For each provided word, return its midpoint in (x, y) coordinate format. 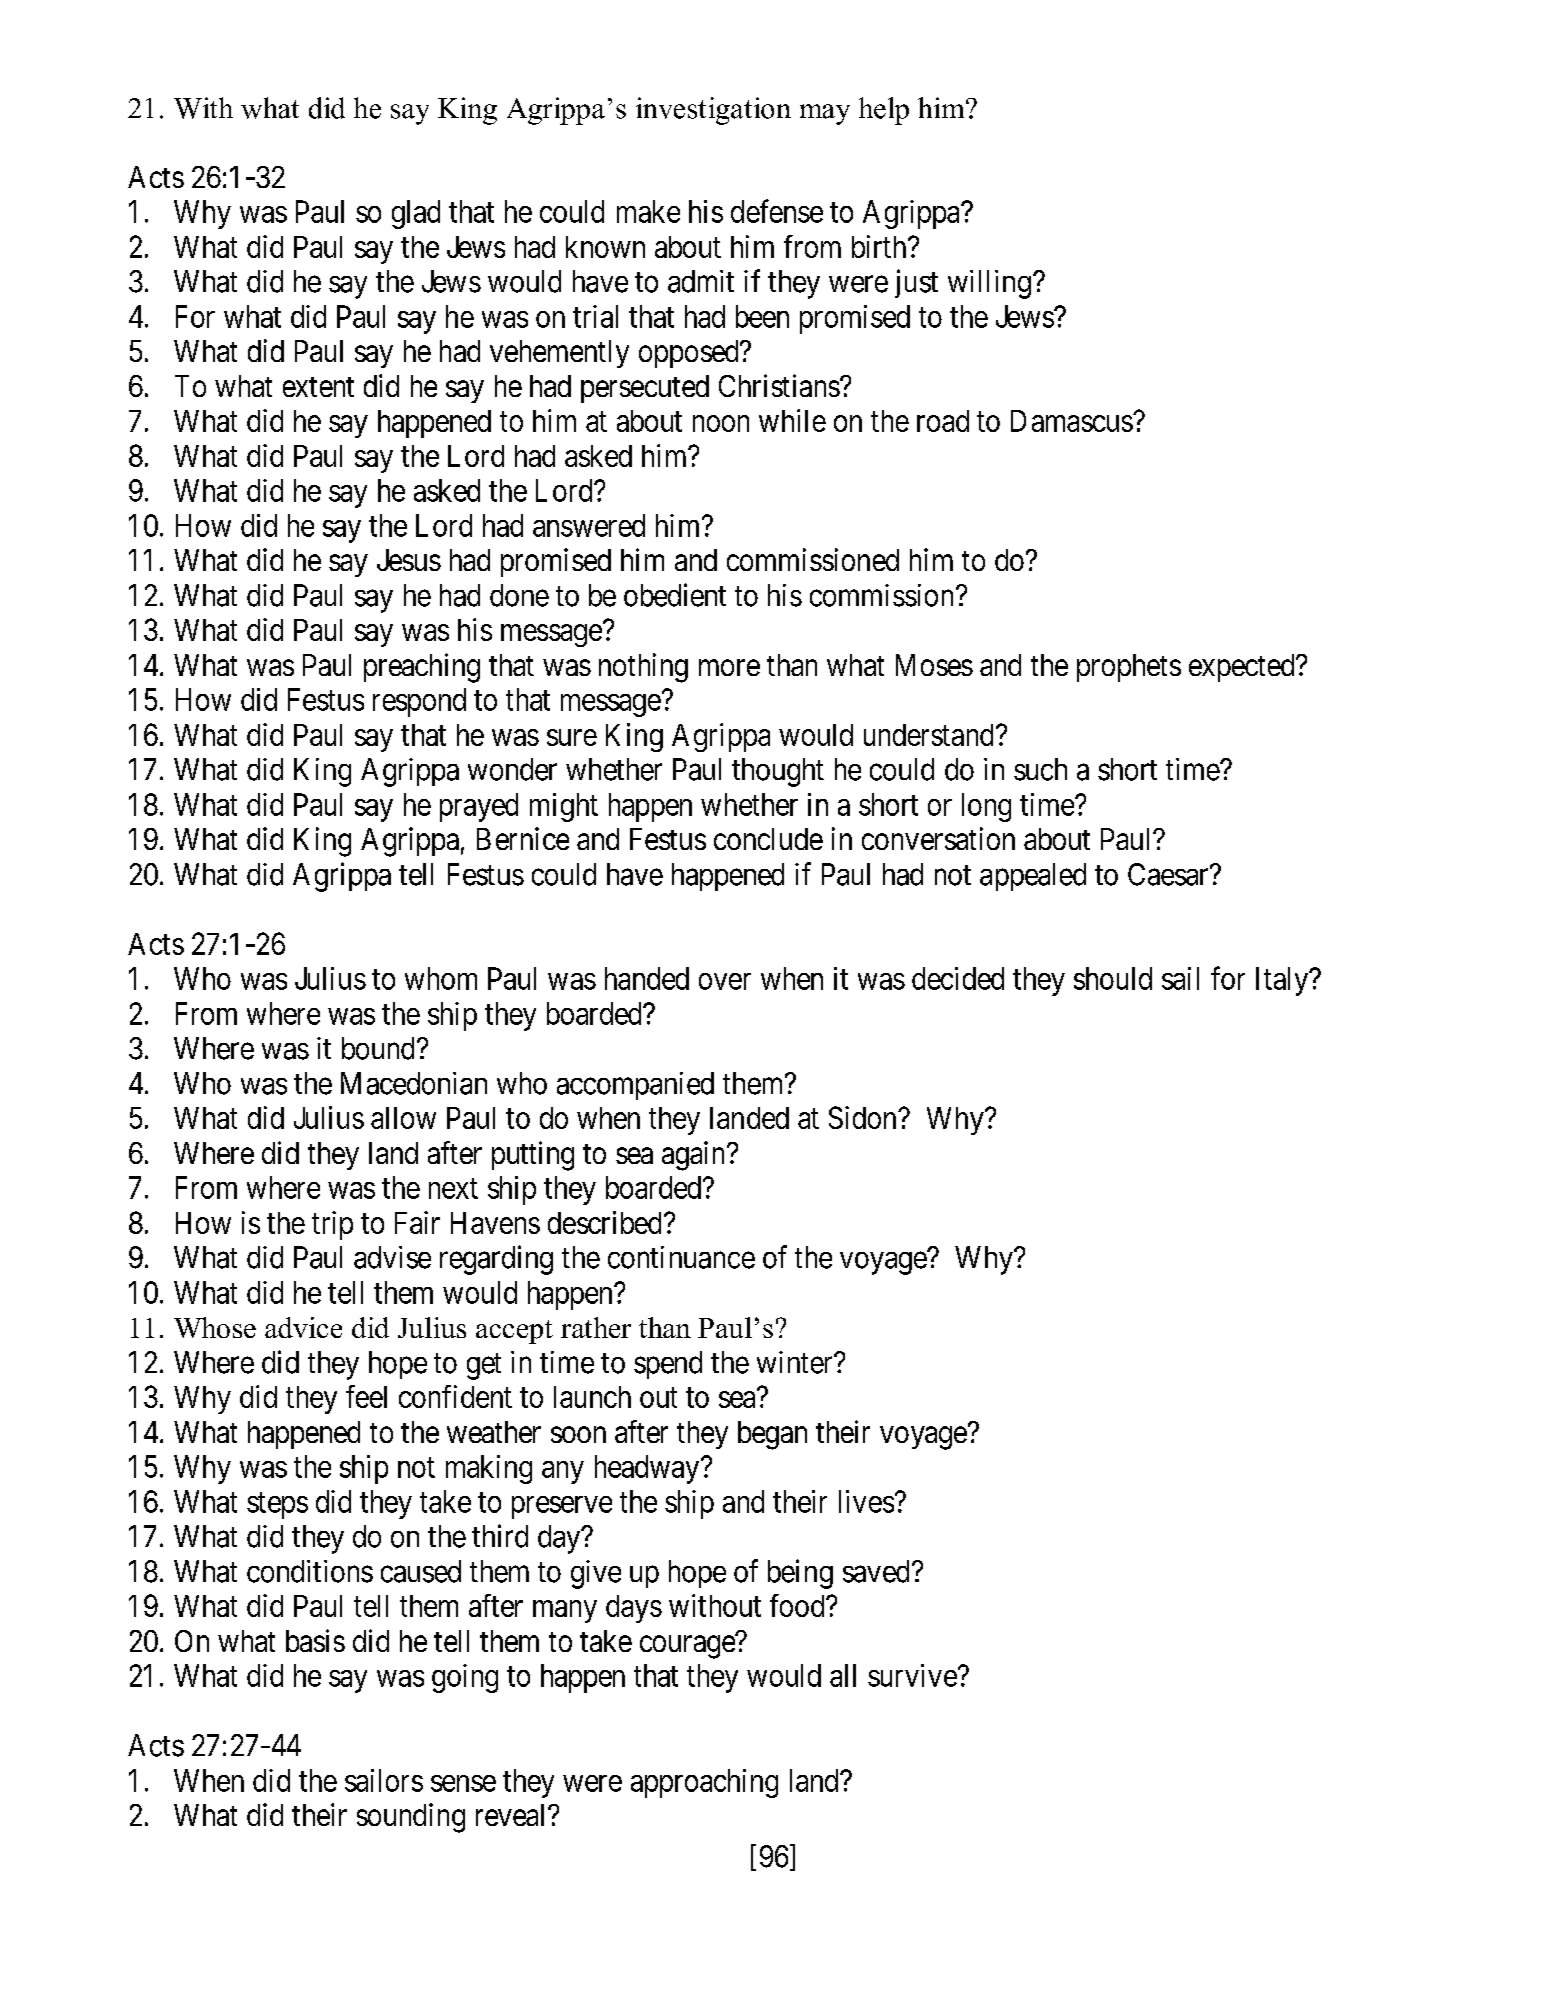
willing (989, 284)
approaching (704, 1783)
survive (912, 1675)
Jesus (409, 560)
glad (416, 214)
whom (441, 978)
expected (1243, 668)
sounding (411, 1818)
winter (796, 1362)
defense (777, 211)
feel (366, 1396)
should (1113, 978)
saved (876, 1571)
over (725, 981)
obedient (675, 595)
